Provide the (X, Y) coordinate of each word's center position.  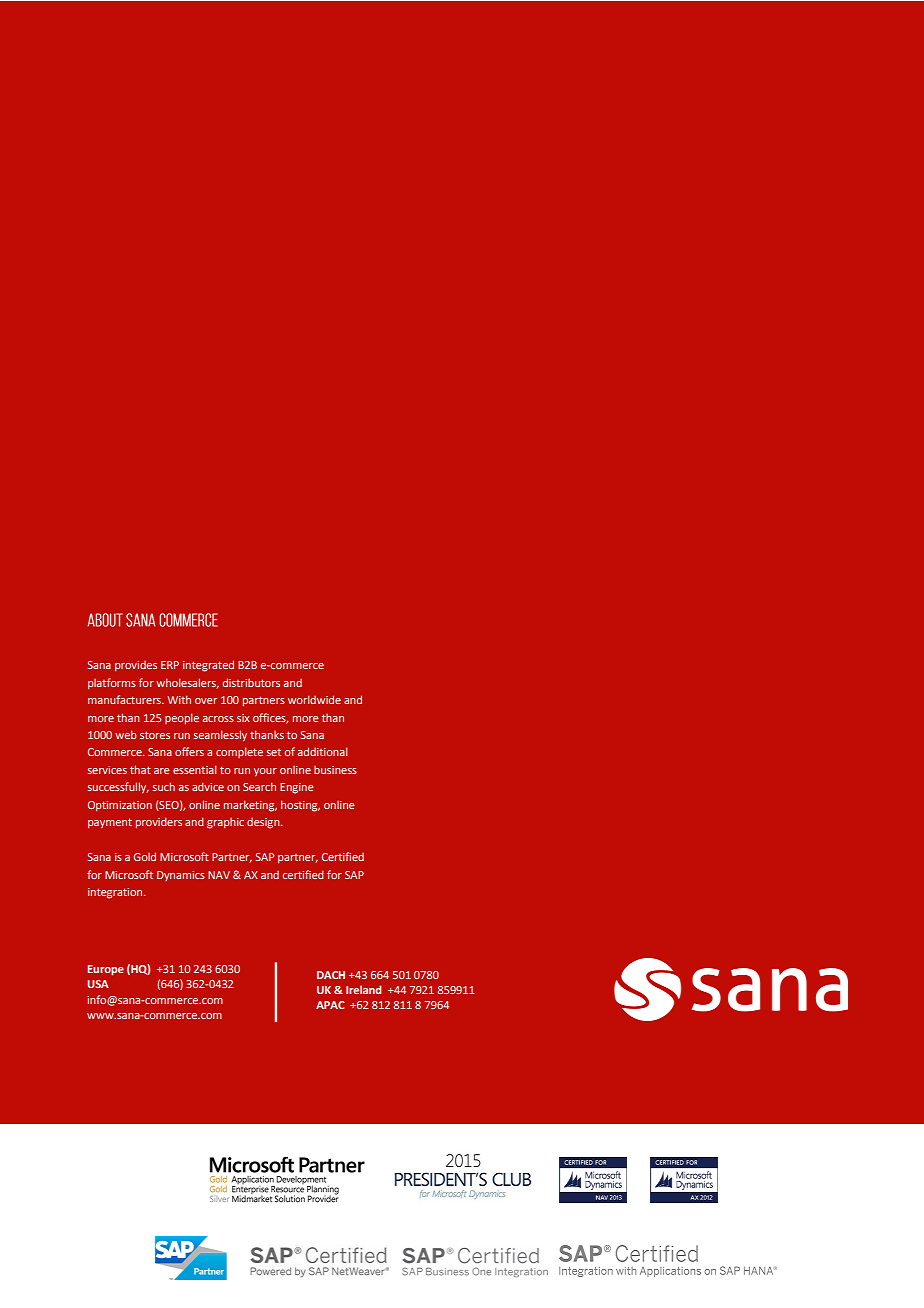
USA (97, 984)
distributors (251, 682)
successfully (118, 788)
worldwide (314, 699)
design (264, 823)
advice (208, 786)
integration (116, 893)
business (335, 770)
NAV (219, 875)
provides (136, 666)
